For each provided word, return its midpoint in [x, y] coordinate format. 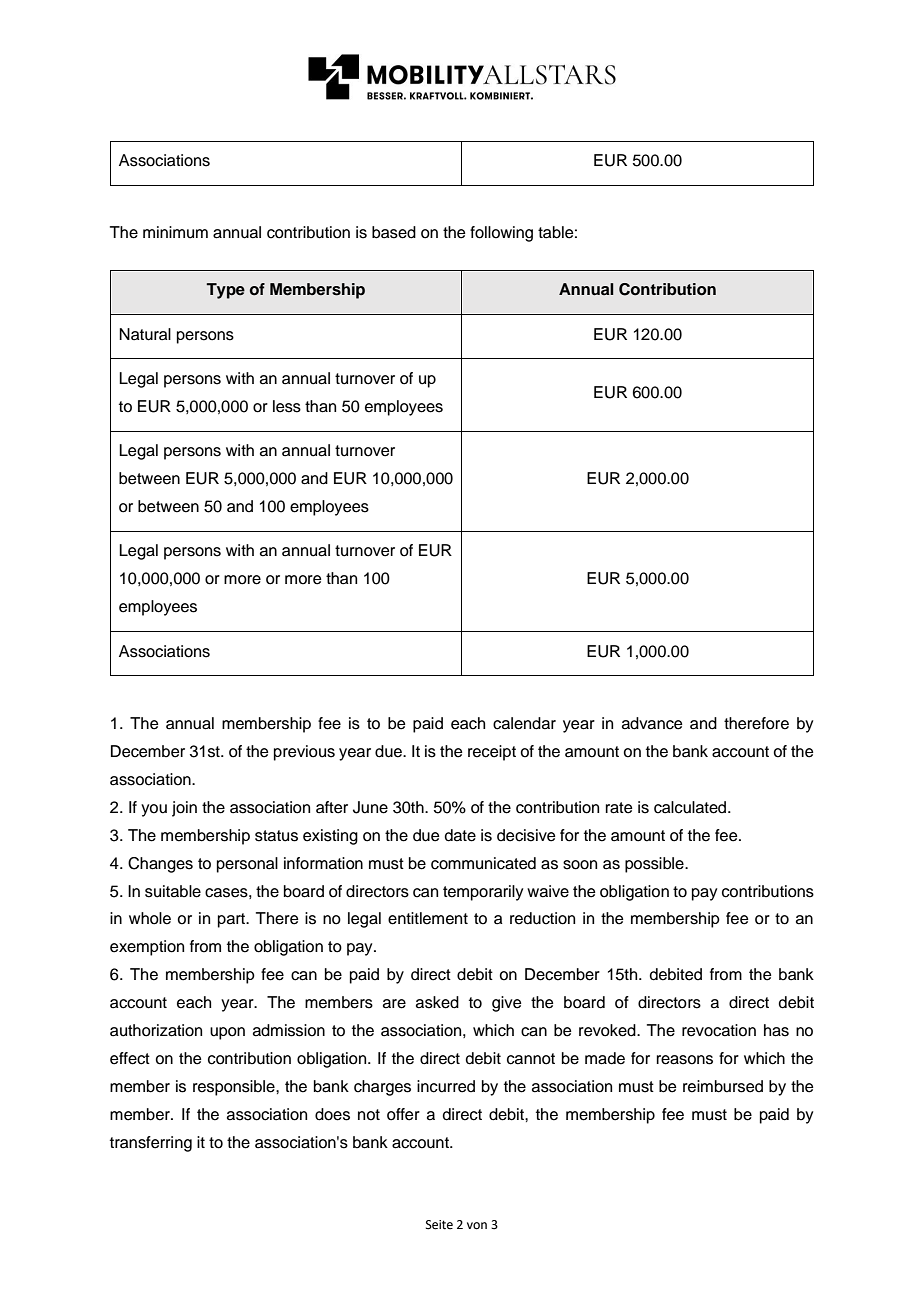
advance [652, 723]
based [394, 232]
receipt [492, 753]
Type [225, 291]
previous [304, 753]
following [501, 234]
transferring [151, 1144]
